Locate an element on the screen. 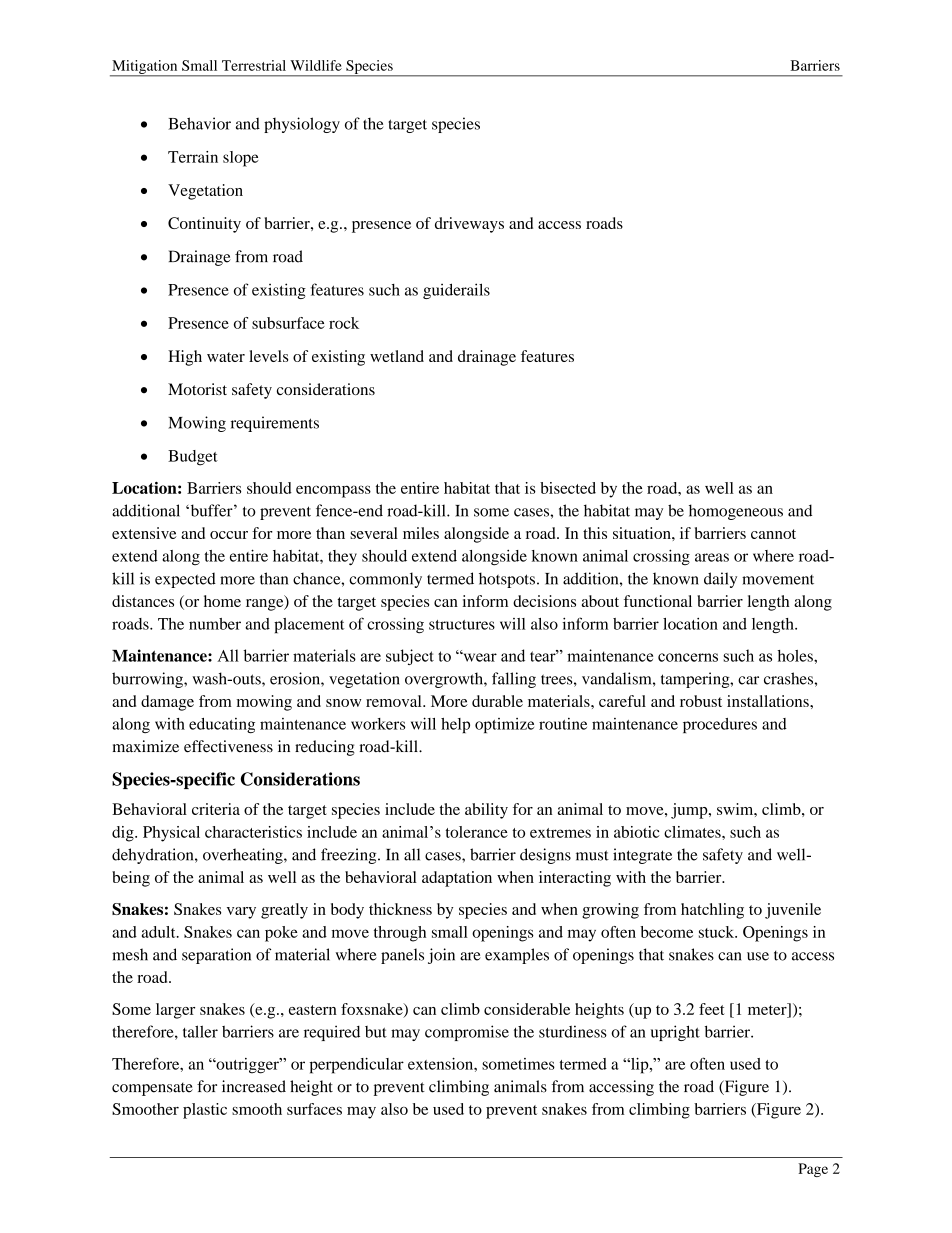 This screenshot has height=1233, width=952. adaptation is located at coordinates (457, 879).
